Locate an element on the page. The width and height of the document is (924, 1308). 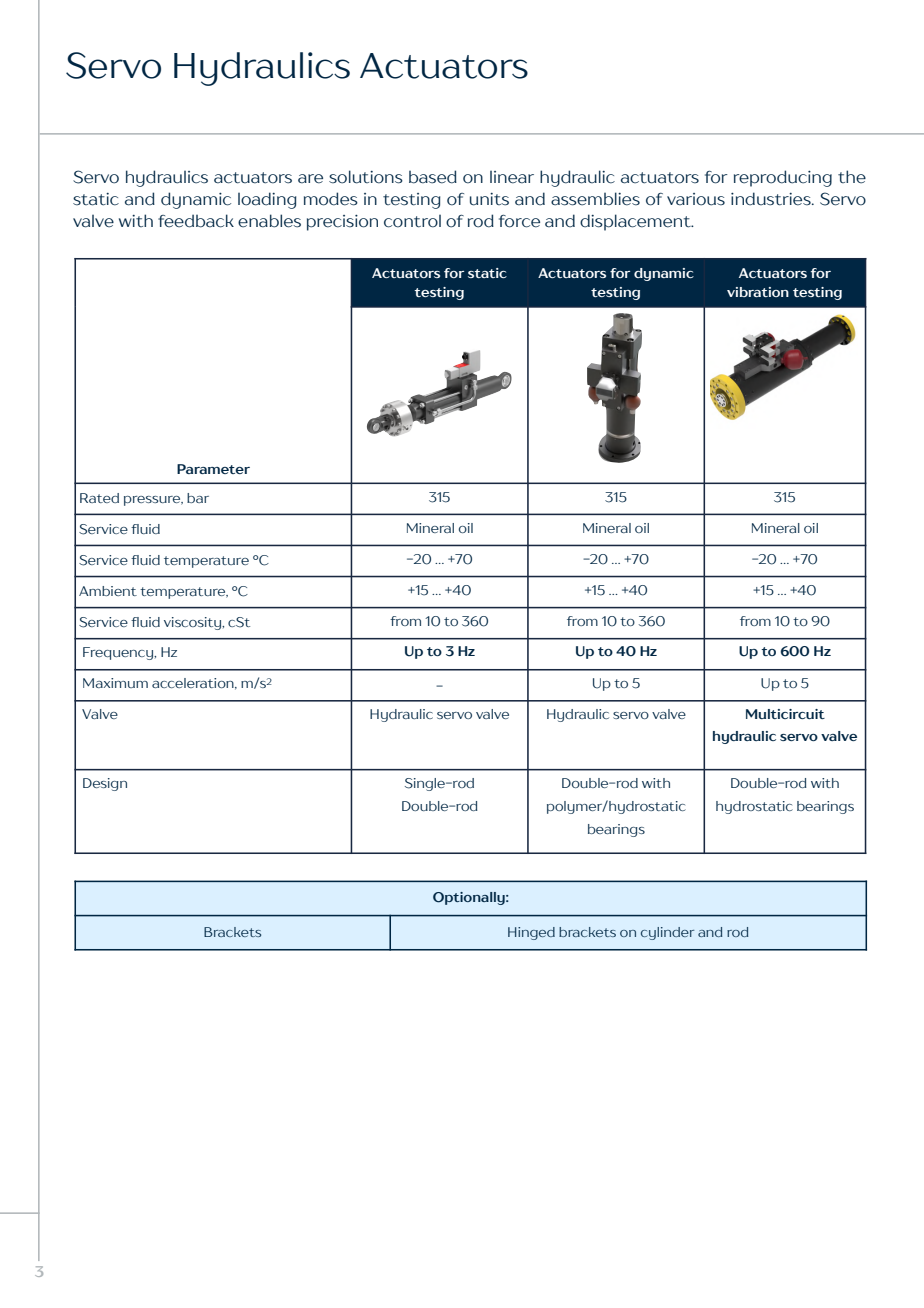
units is located at coordinates (489, 199).
